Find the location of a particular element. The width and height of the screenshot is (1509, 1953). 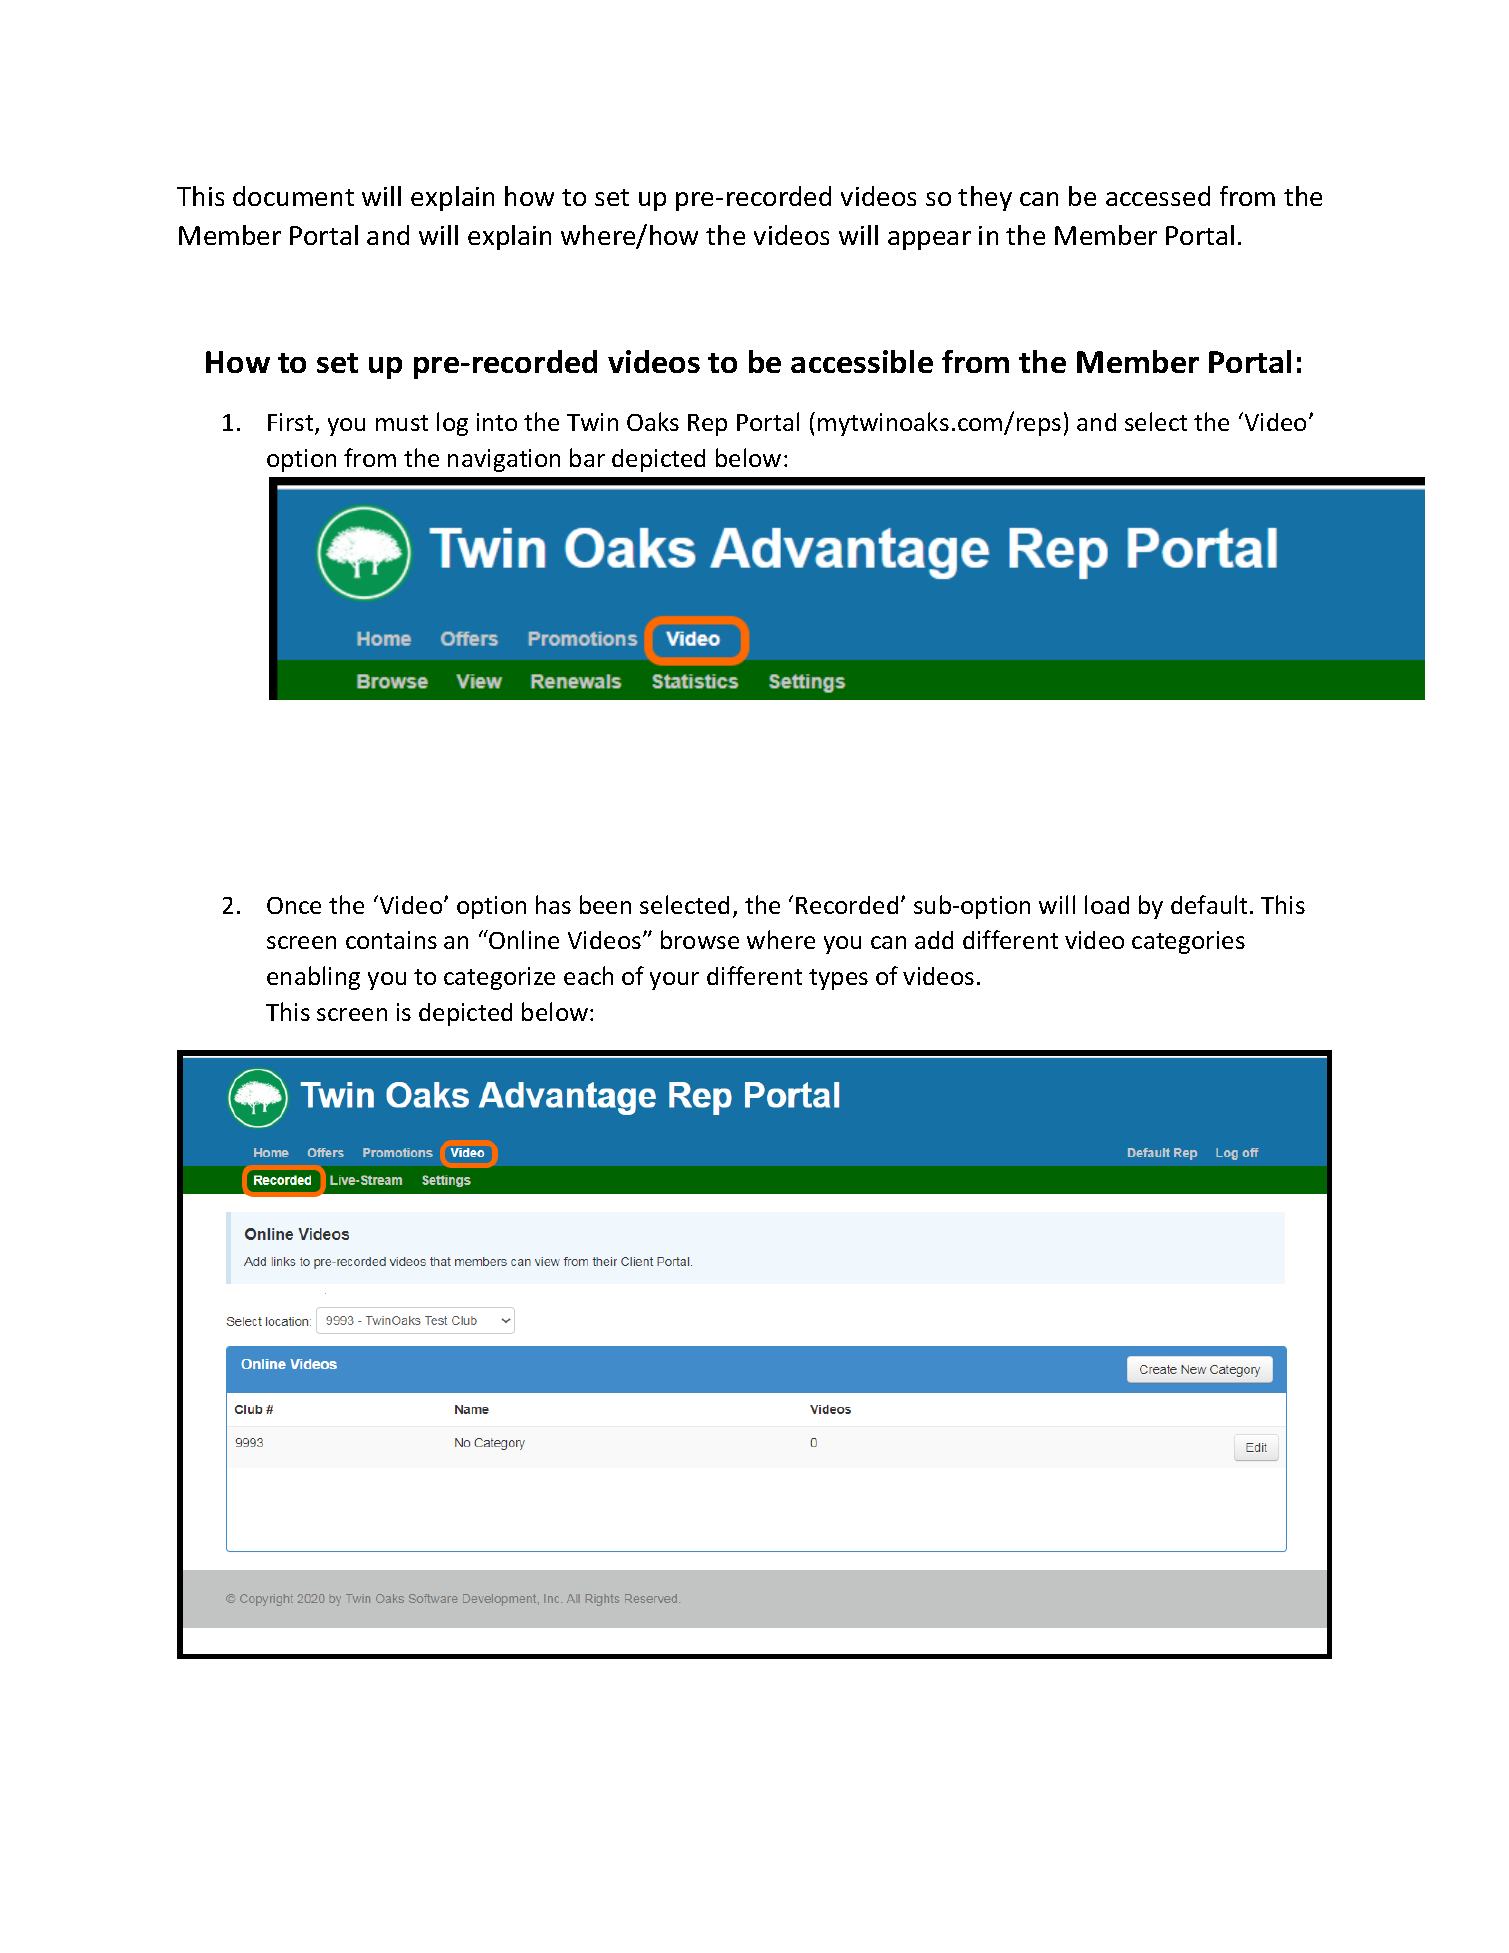

accessed is located at coordinates (1158, 196).
